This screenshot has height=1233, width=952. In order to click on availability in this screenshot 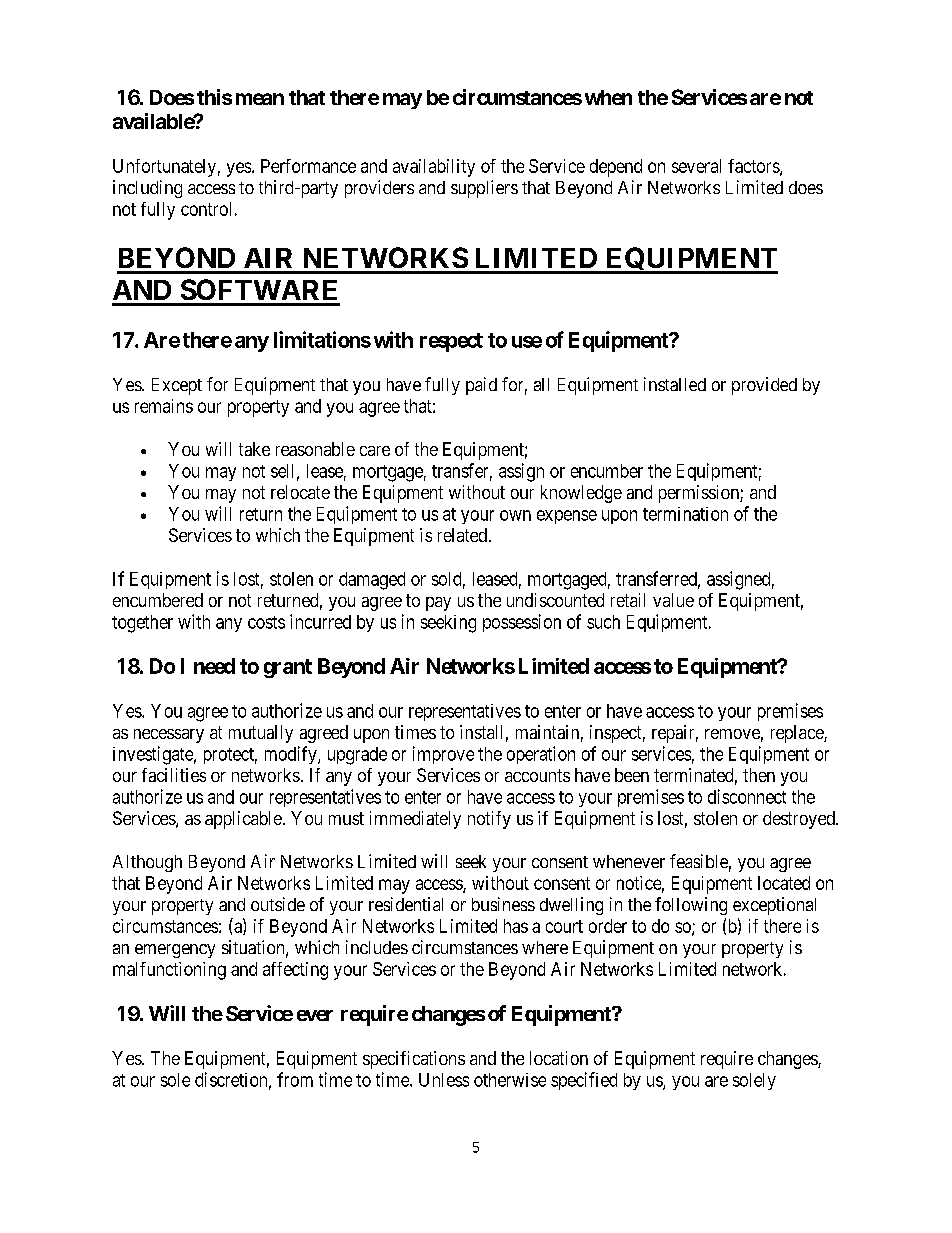, I will do `click(434, 168)`.
